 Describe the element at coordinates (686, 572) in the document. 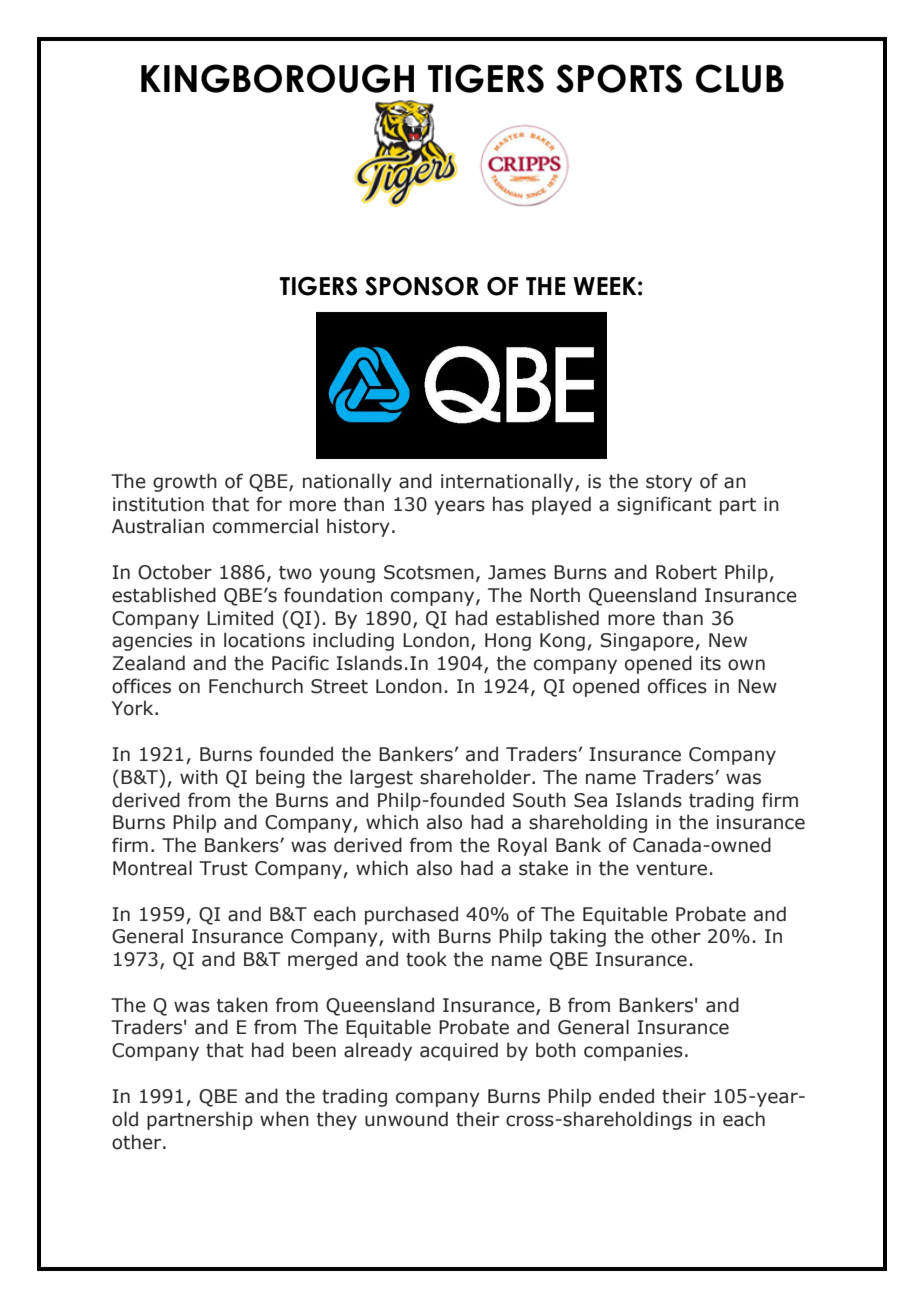

I see `Robert` at that location.
